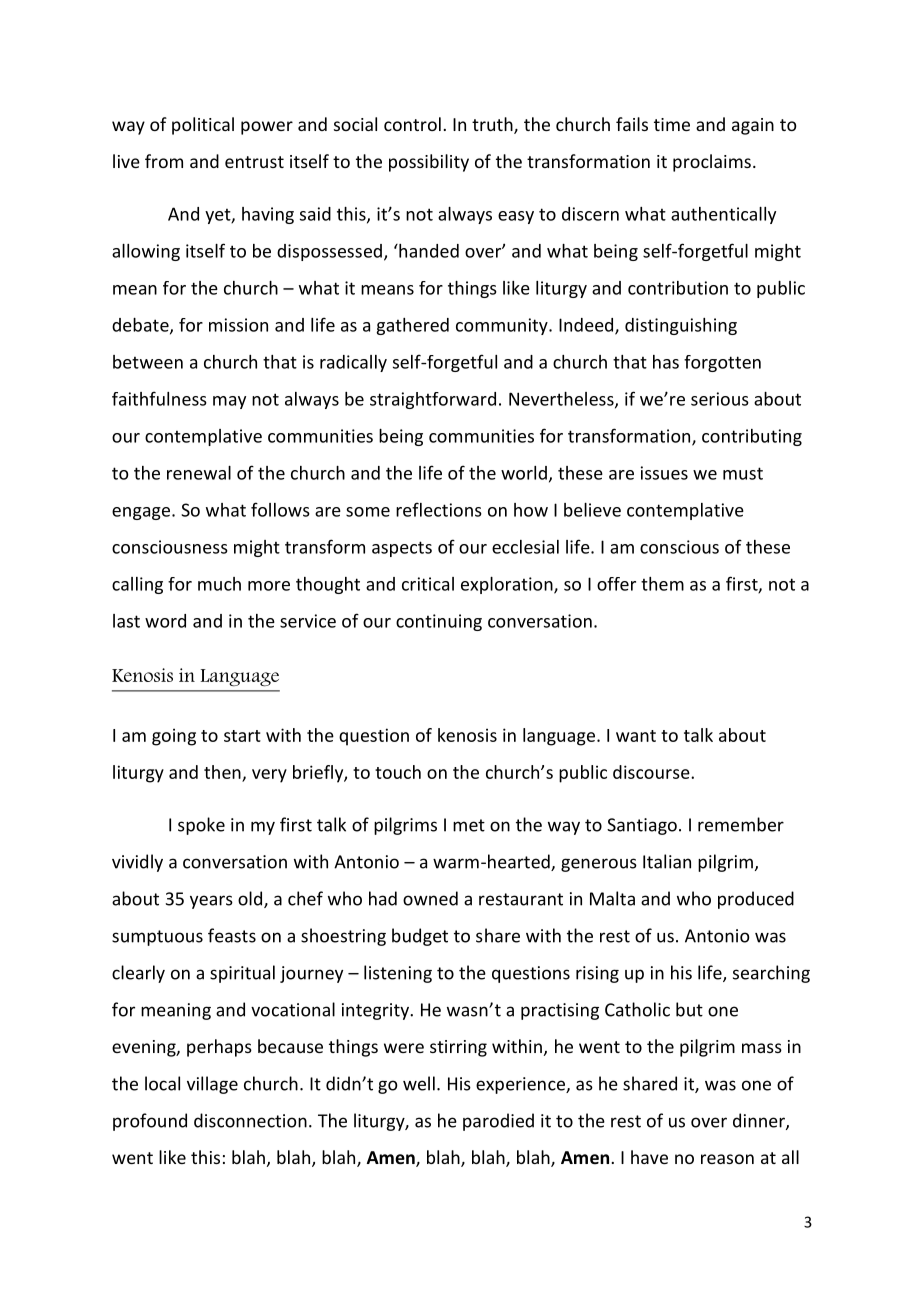 Image resolution: width=924 pixels, height=1308 pixels. I want to click on Italian, so click(667, 861).
